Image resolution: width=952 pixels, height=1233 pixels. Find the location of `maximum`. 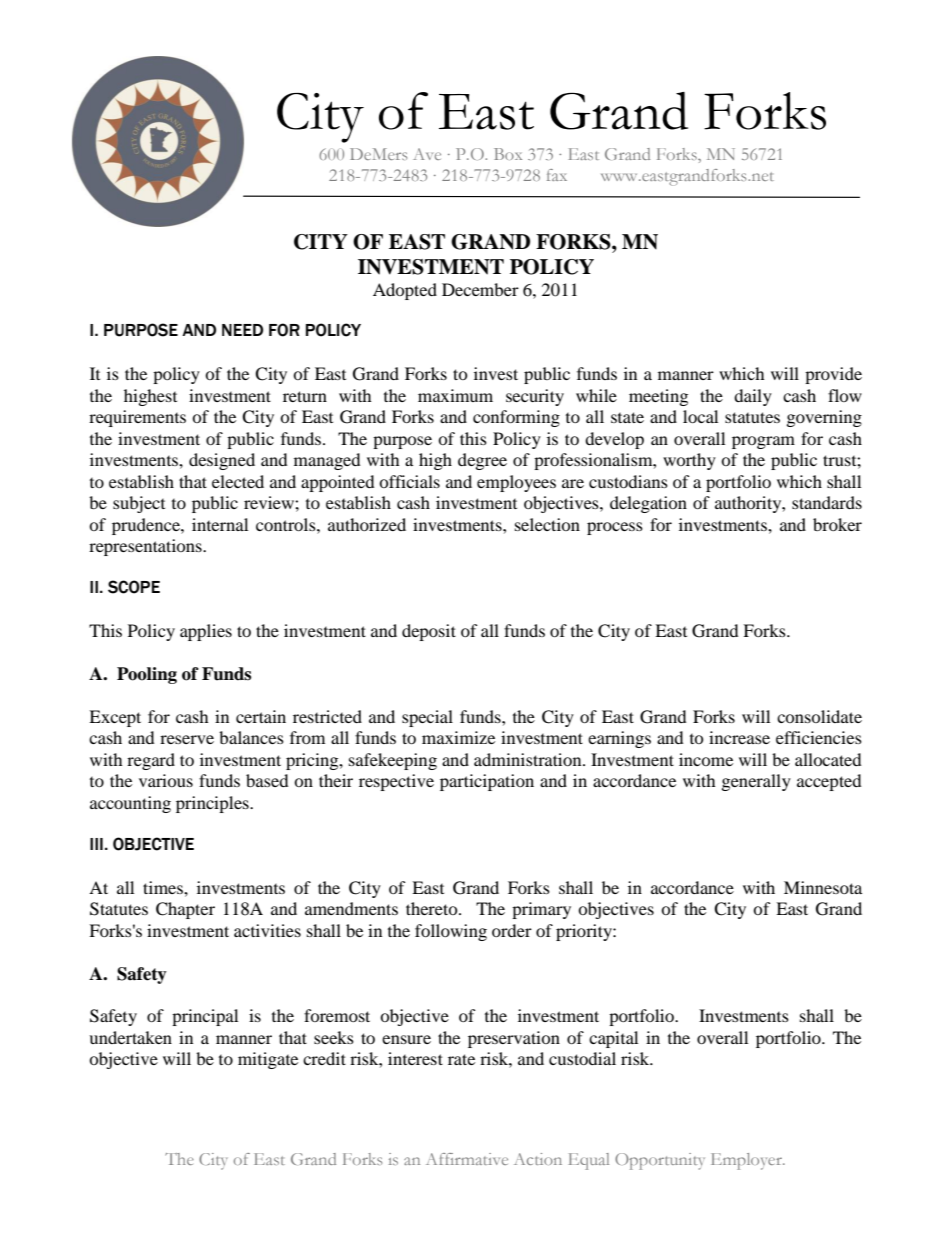

maximum is located at coordinates (455, 395).
